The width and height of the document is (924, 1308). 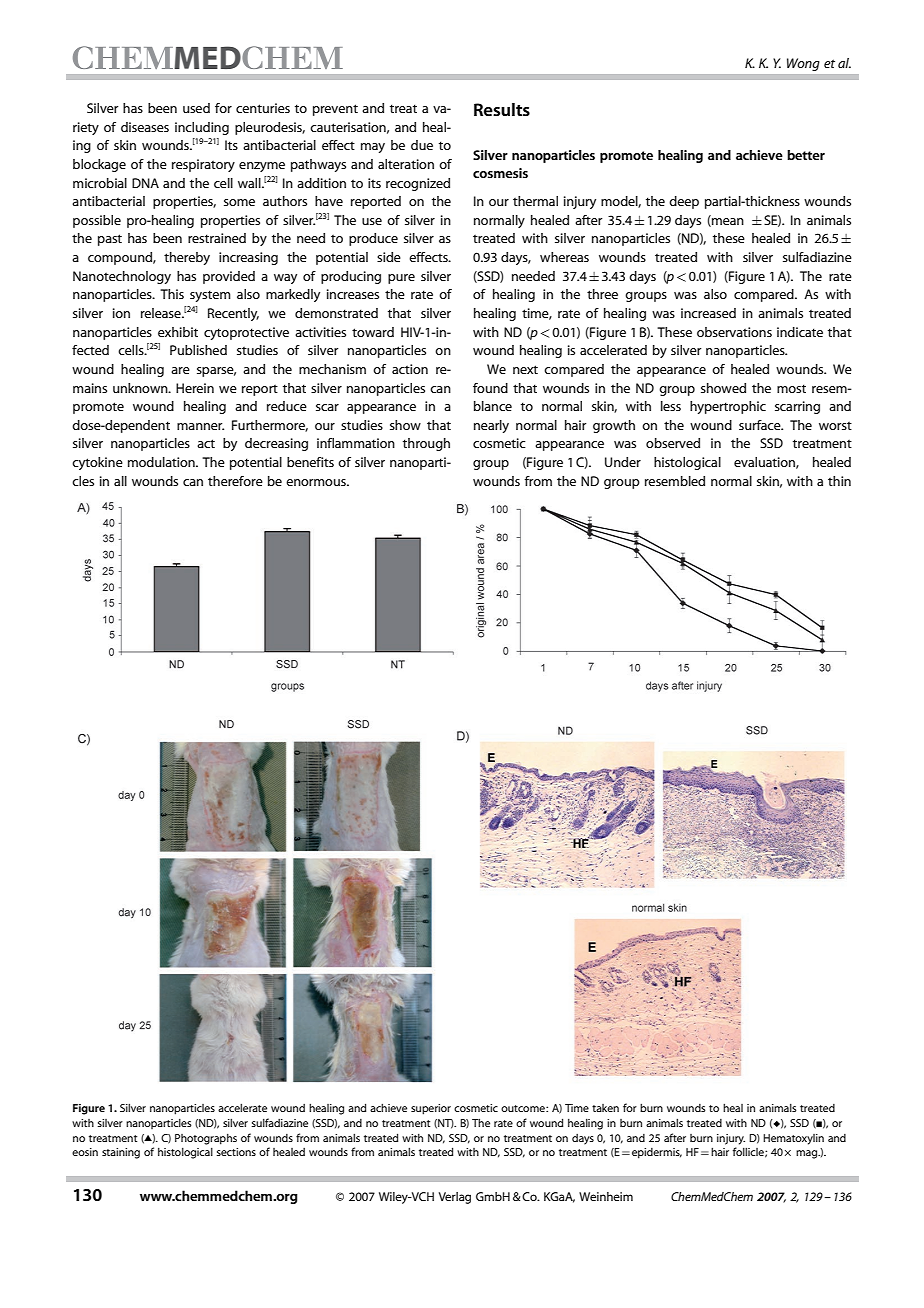 I want to click on therefore, so click(x=235, y=481).
